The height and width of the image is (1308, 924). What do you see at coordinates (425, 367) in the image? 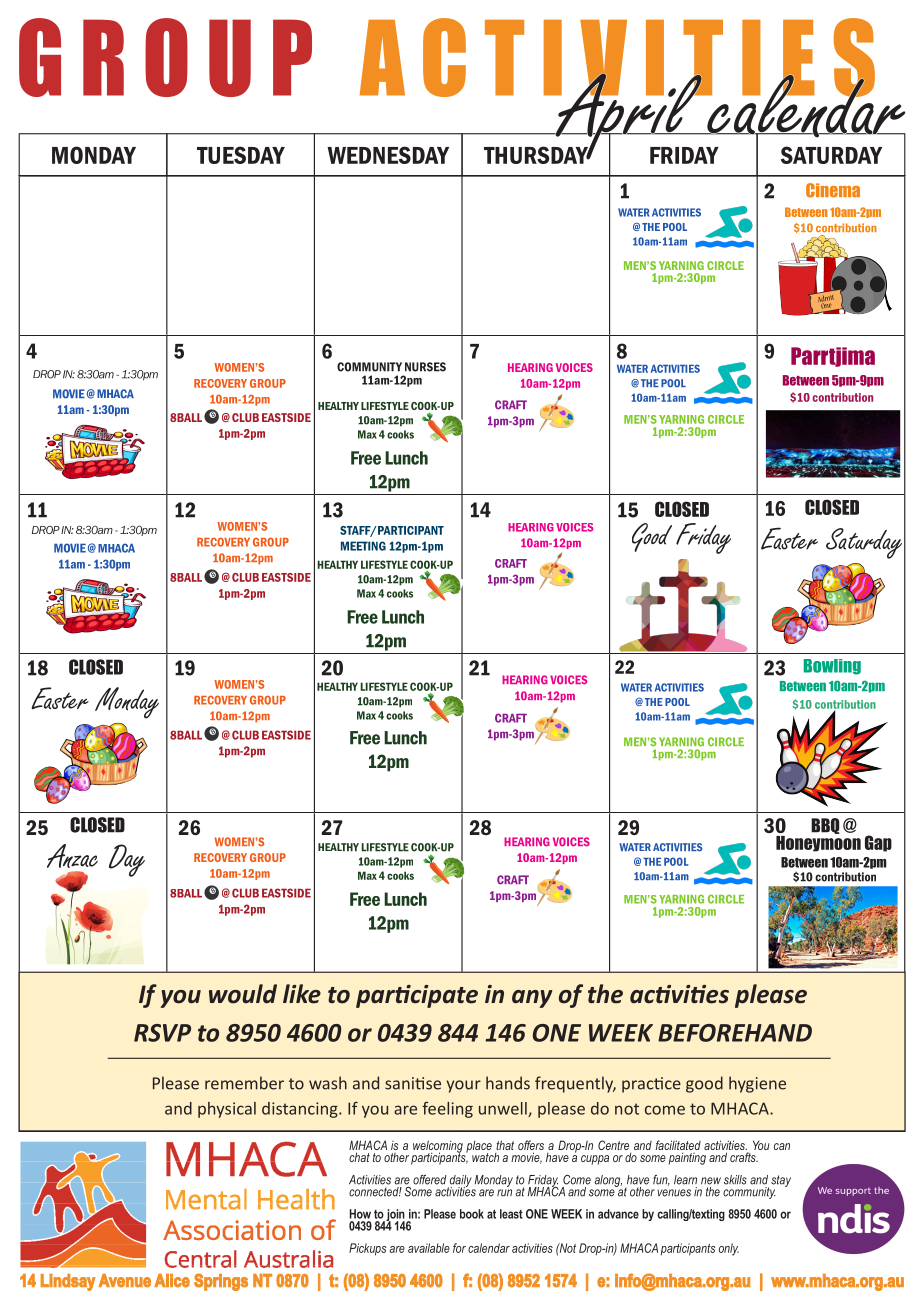
I see `NURSES` at bounding box center [425, 367].
